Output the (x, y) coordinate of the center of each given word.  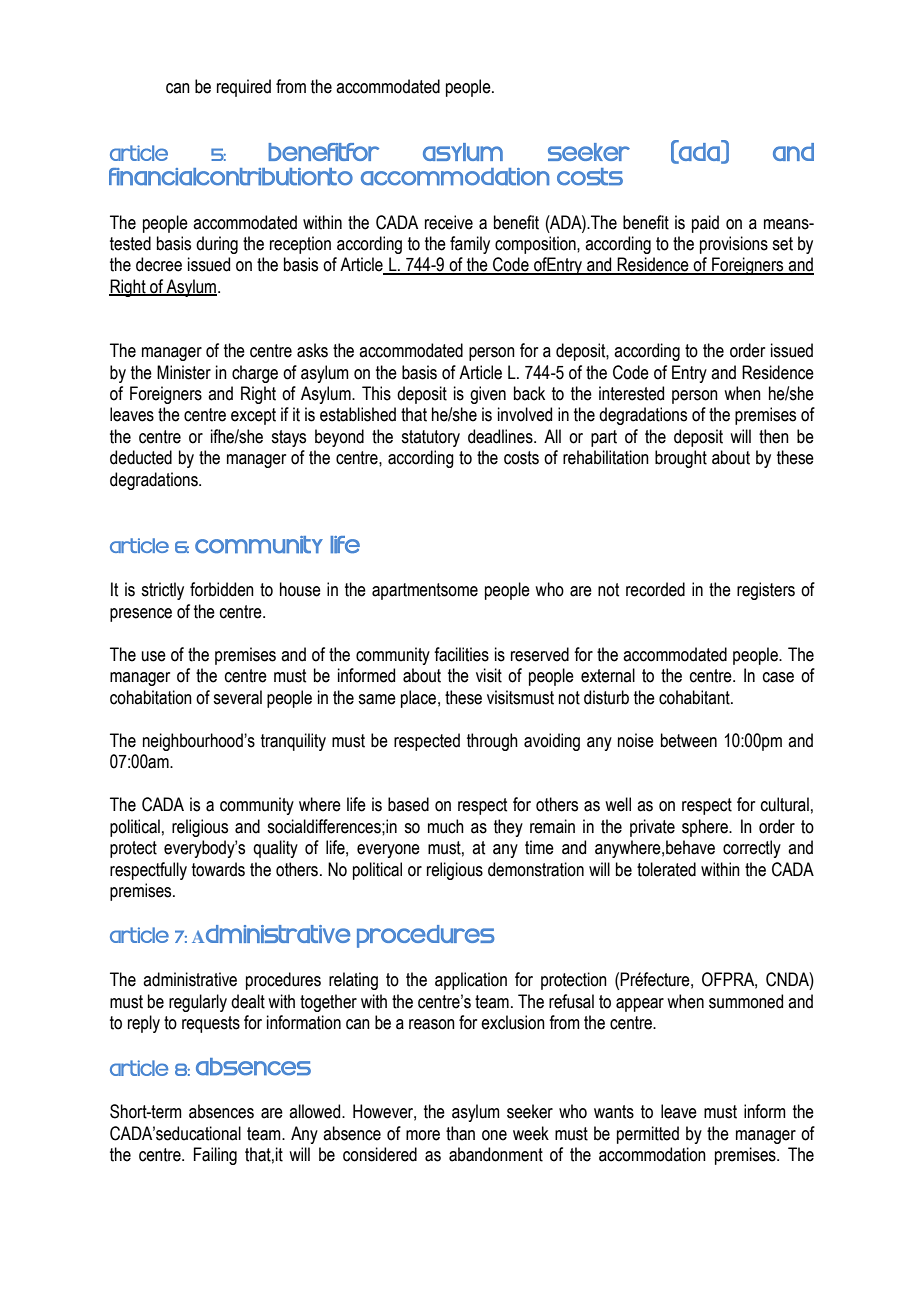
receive (449, 222)
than (460, 1133)
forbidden (222, 589)
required (244, 88)
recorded (655, 589)
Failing (215, 1156)
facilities (461, 654)
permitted (648, 1135)
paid (705, 224)
